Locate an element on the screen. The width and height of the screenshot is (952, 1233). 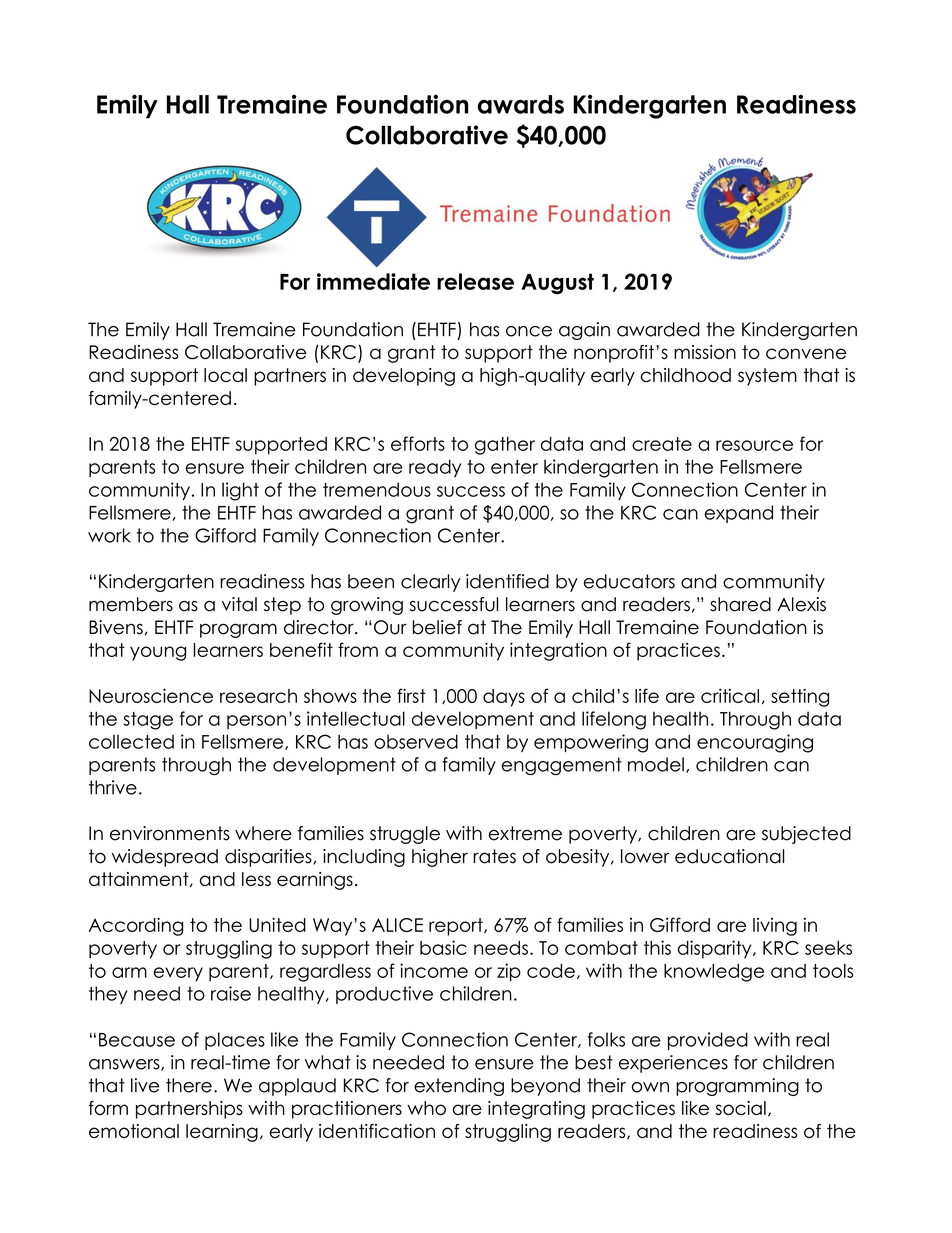
encouraging is located at coordinates (755, 743).
